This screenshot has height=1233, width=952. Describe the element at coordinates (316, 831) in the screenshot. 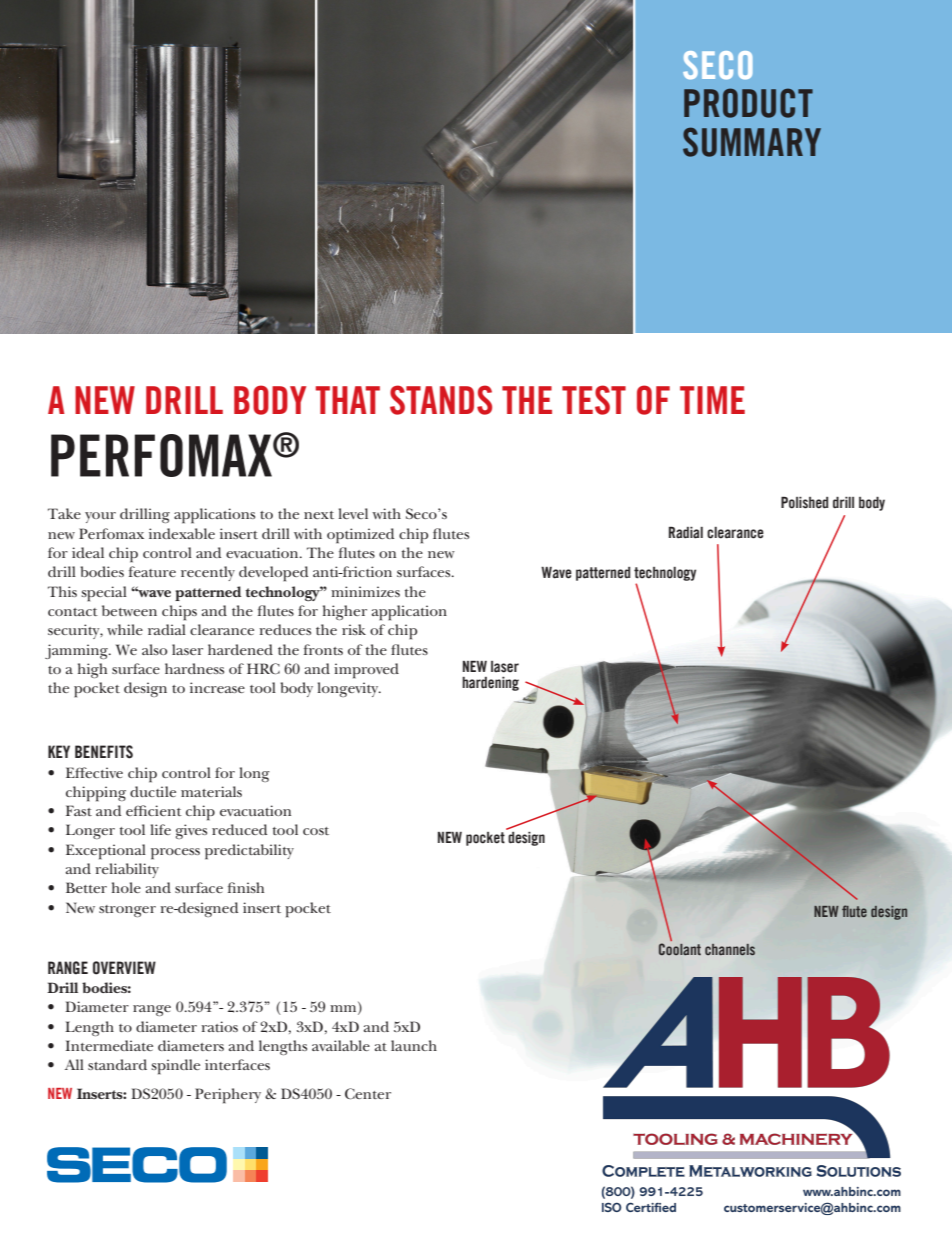

I see `cost` at that location.
